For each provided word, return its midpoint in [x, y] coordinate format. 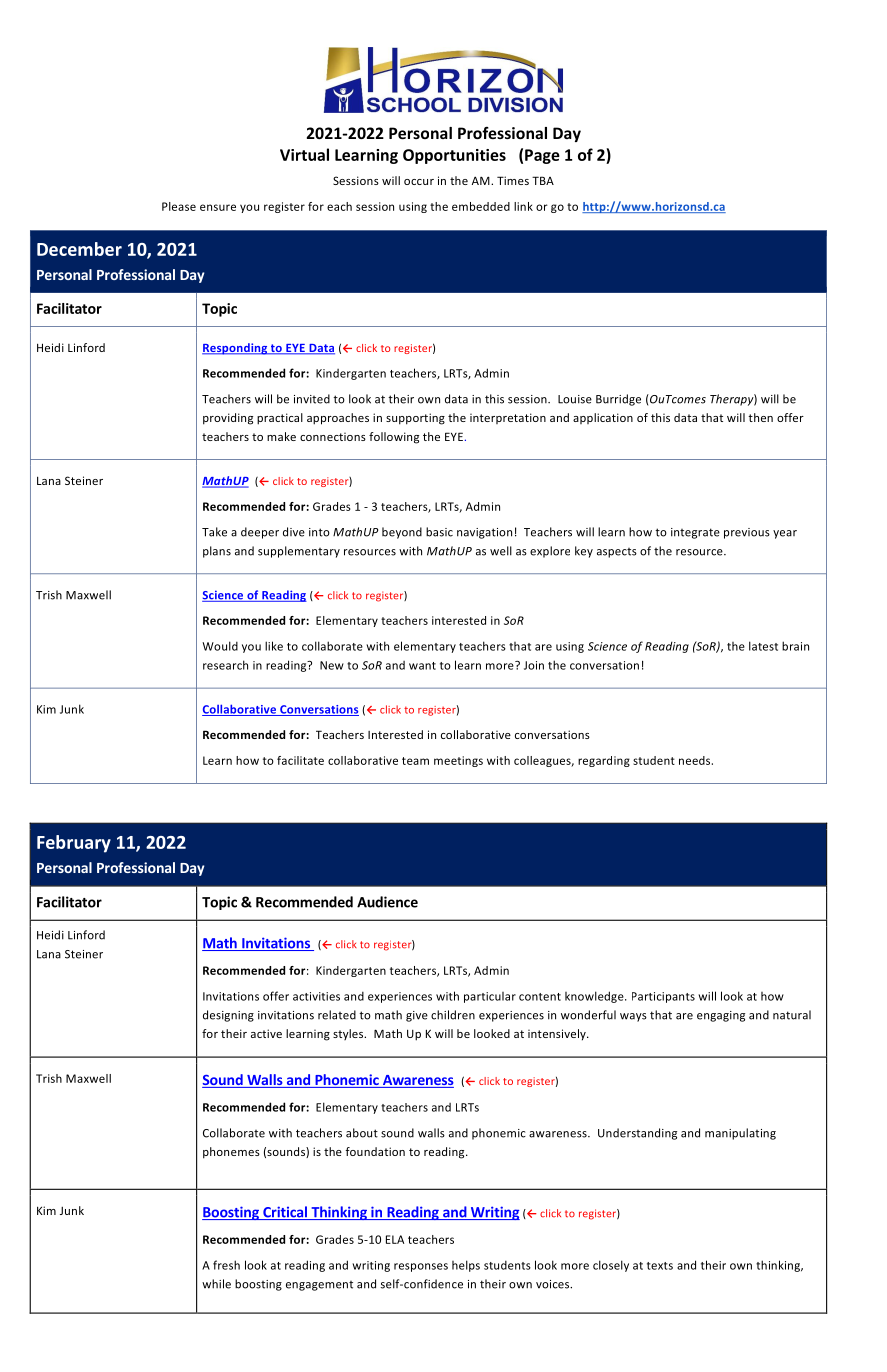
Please [179, 206]
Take [214, 532]
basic [439, 532]
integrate [695, 533]
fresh [226, 1265]
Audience [387, 902]
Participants [663, 997]
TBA [543, 180]
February [74, 844]
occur [419, 182]
